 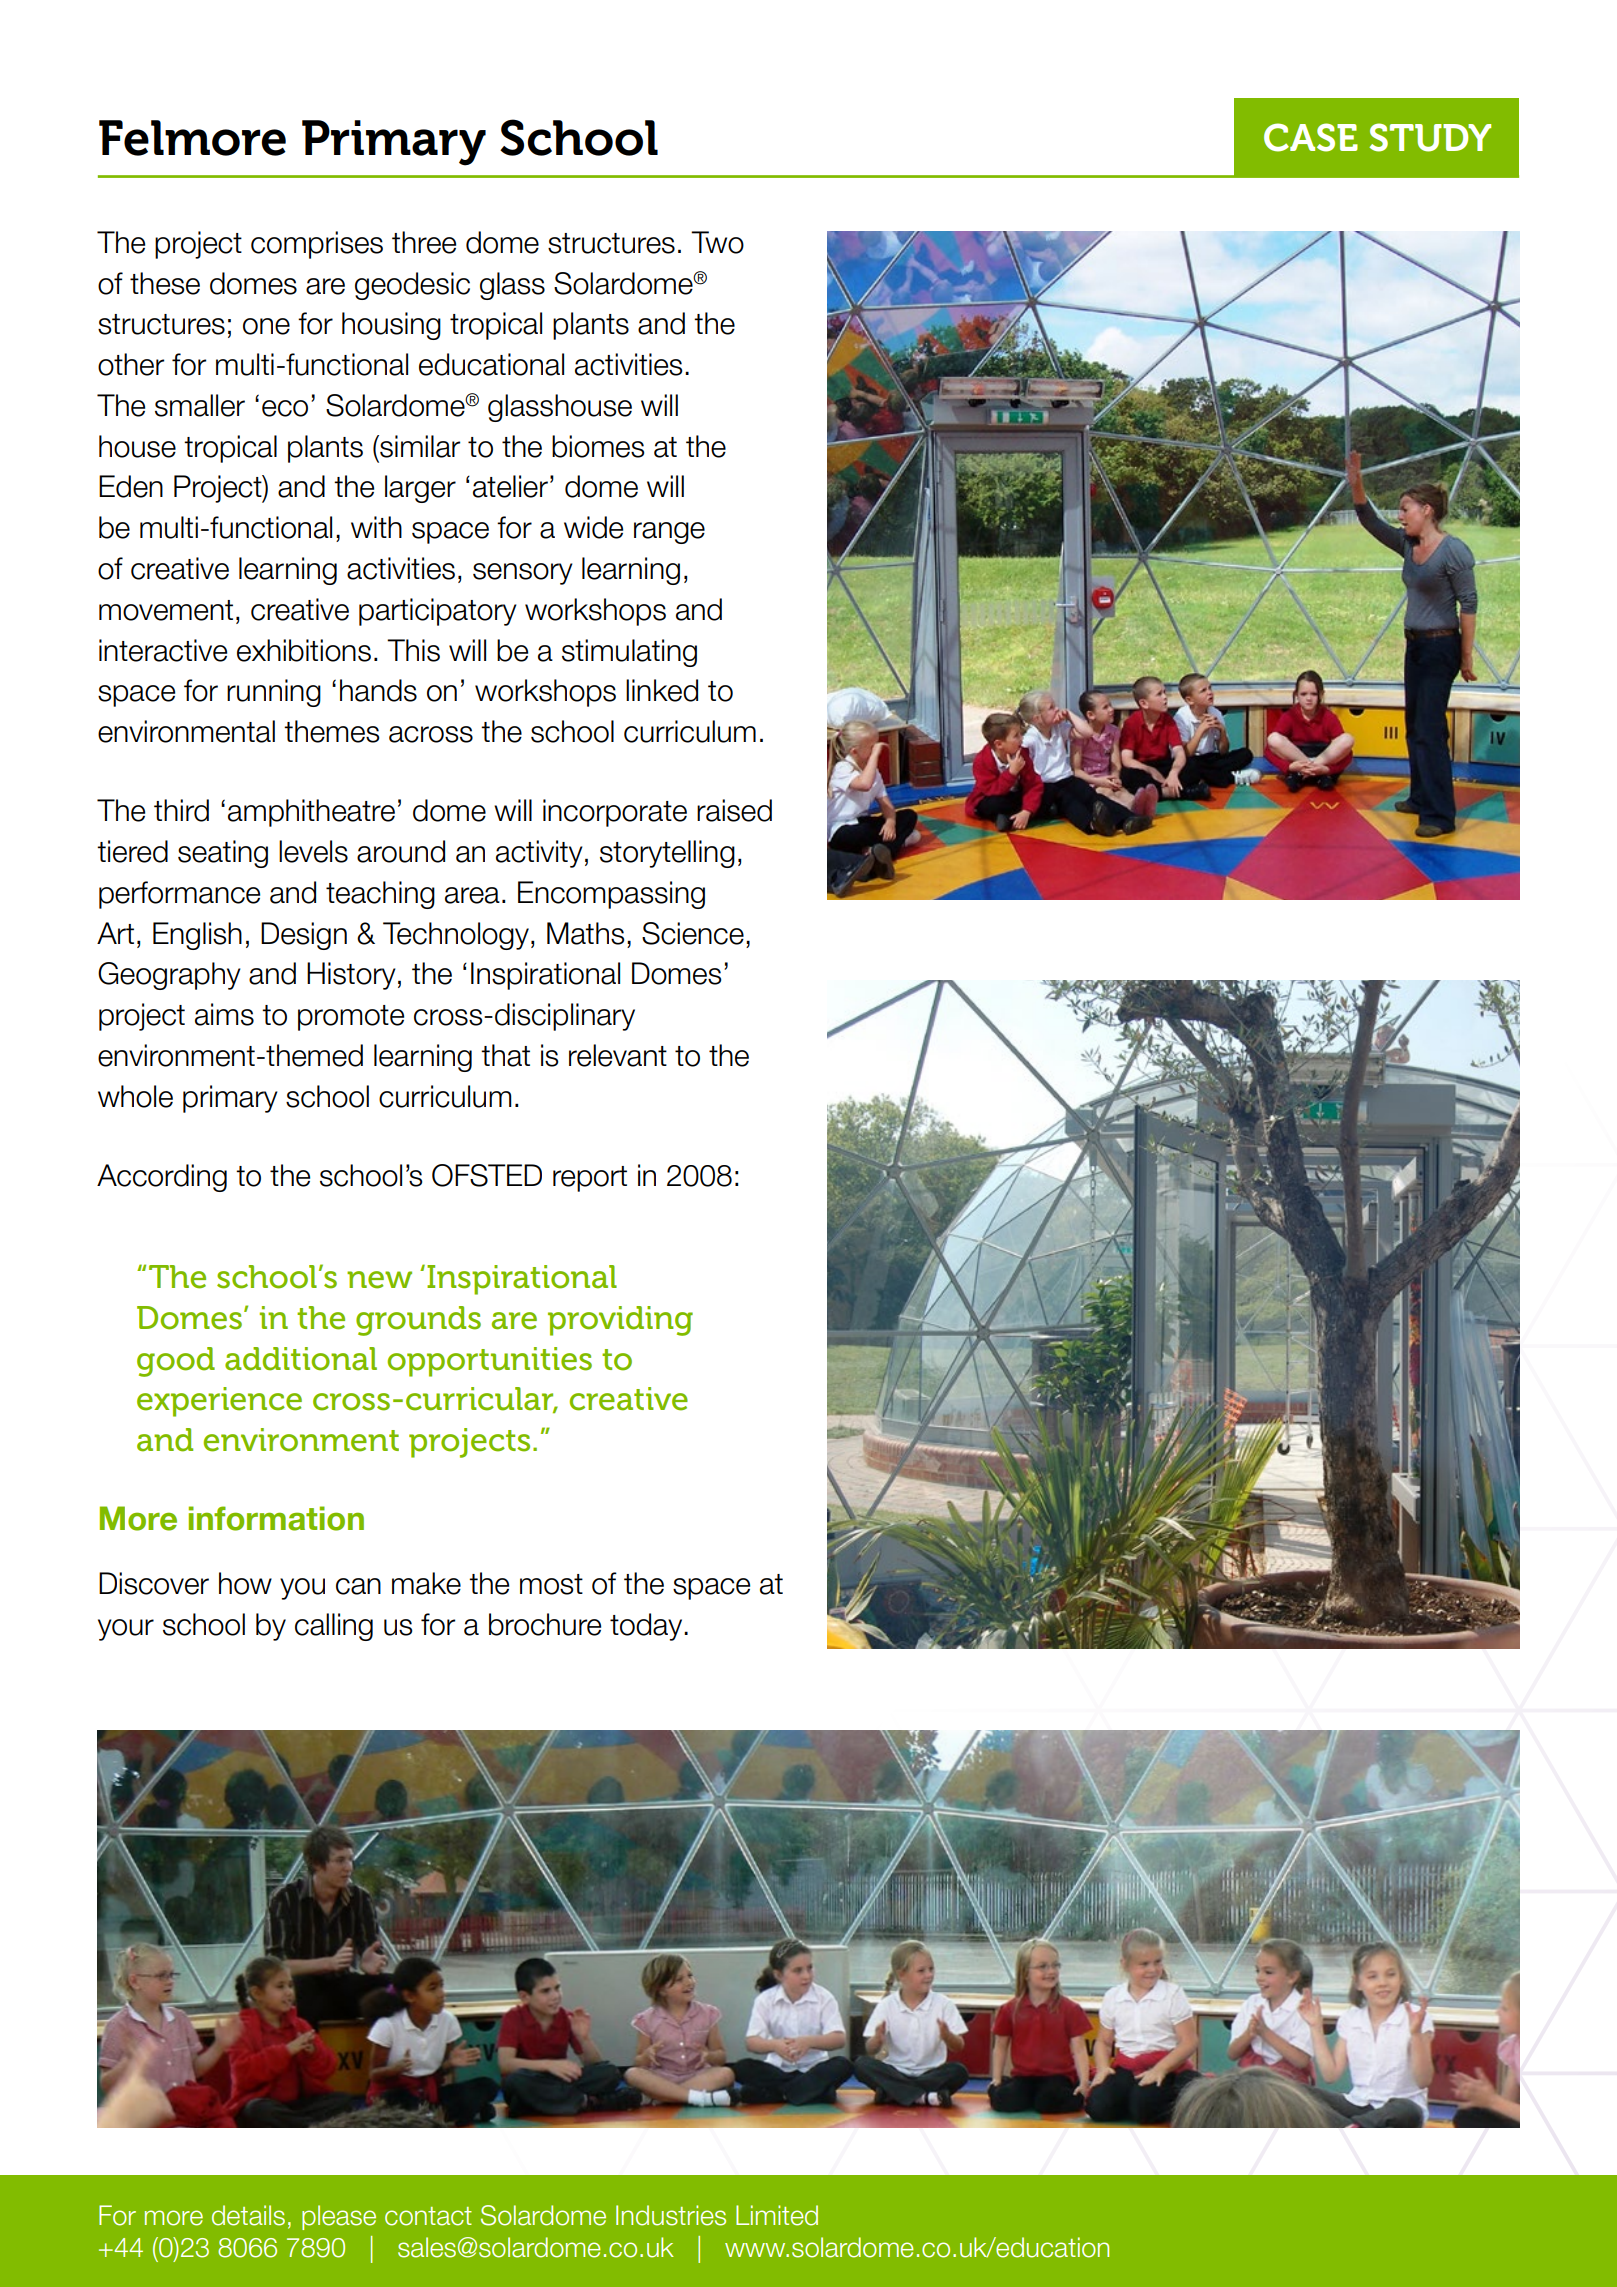 I want to click on According, so click(x=162, y=1178).
